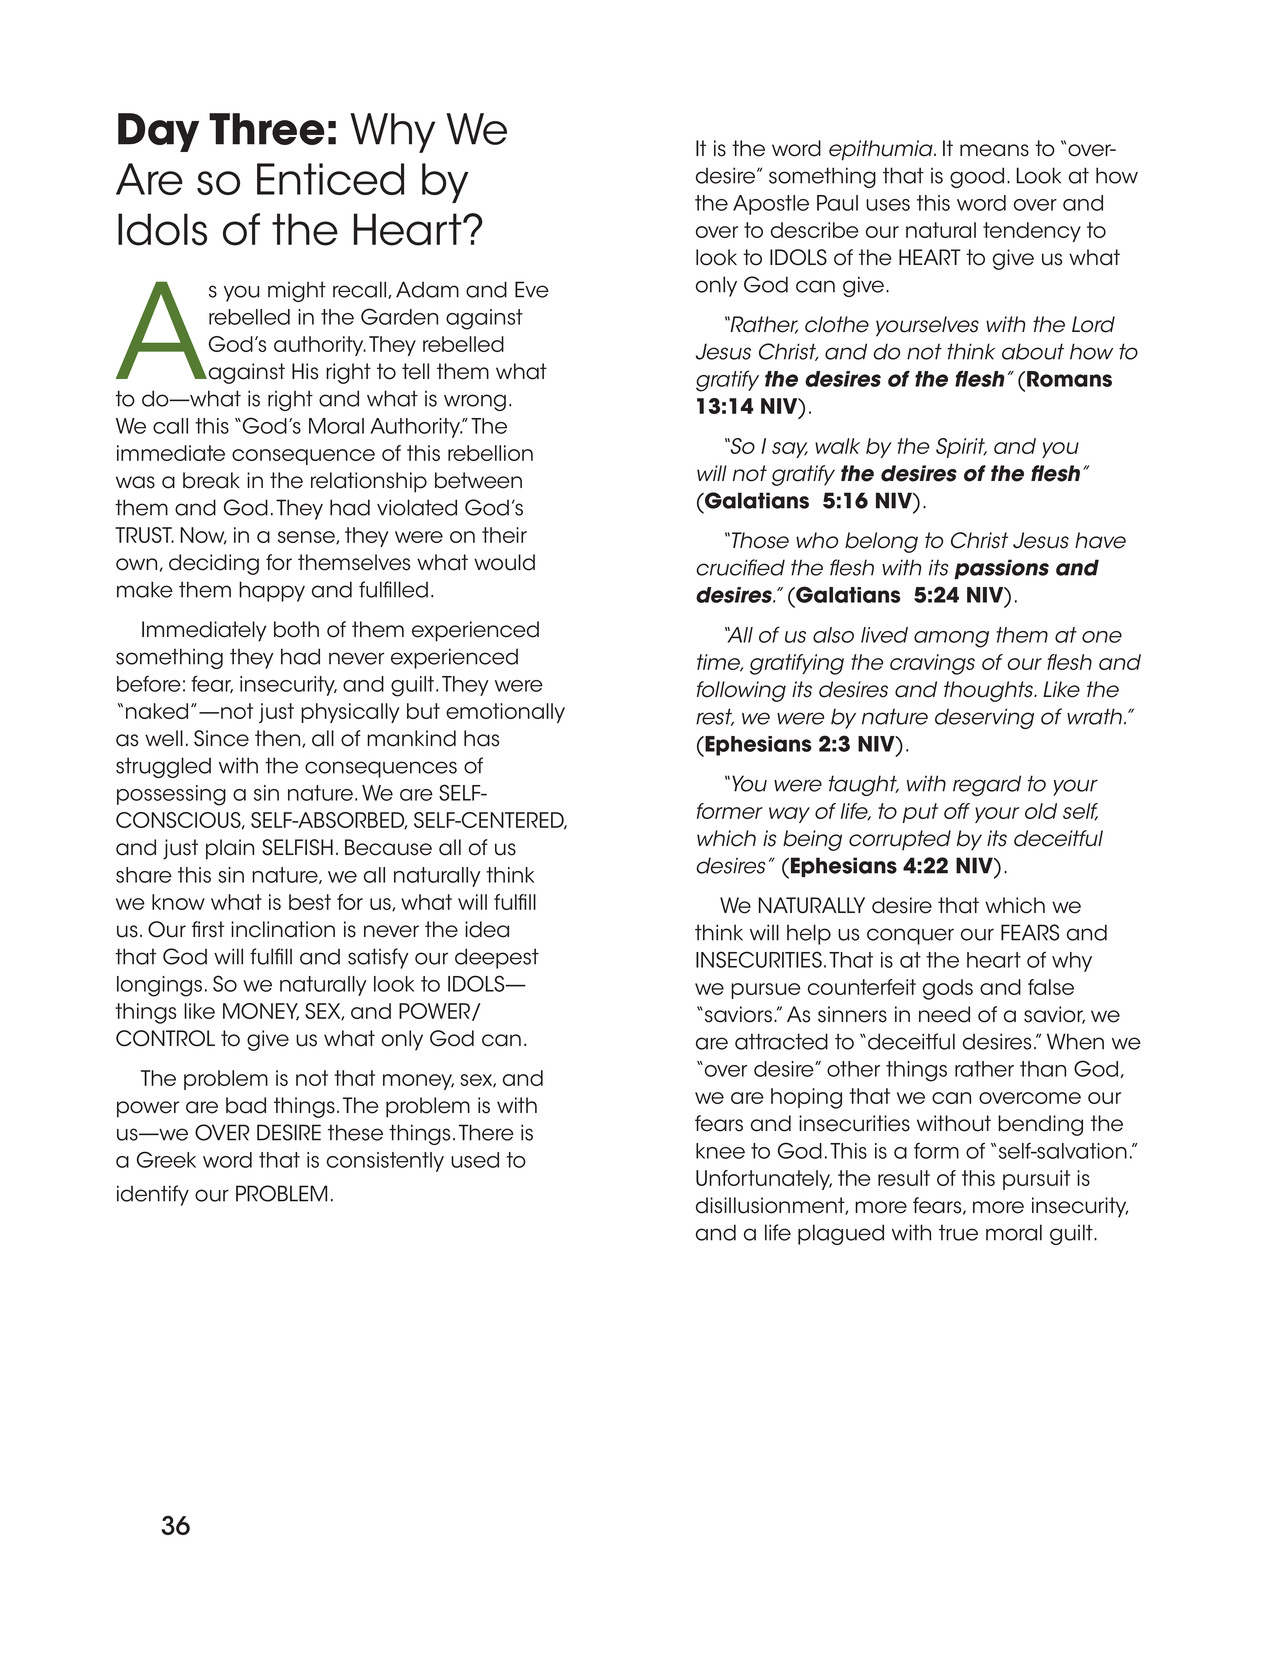  I want to click on Three, so click(266, 129).
